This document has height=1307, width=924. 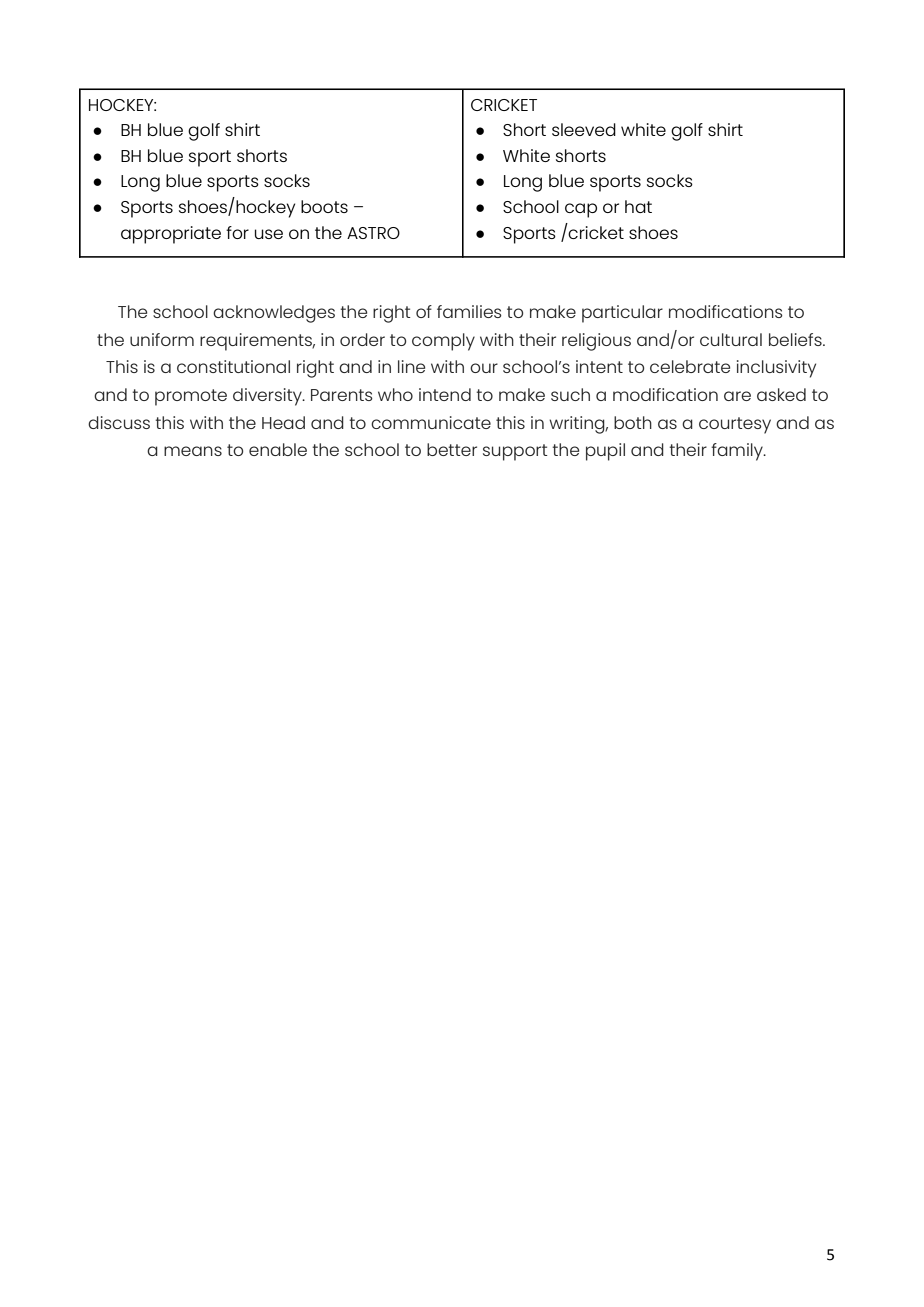 What do you see at coordinates (193, 451) in the document?
I see `means` at bounding box center [193, 451].
